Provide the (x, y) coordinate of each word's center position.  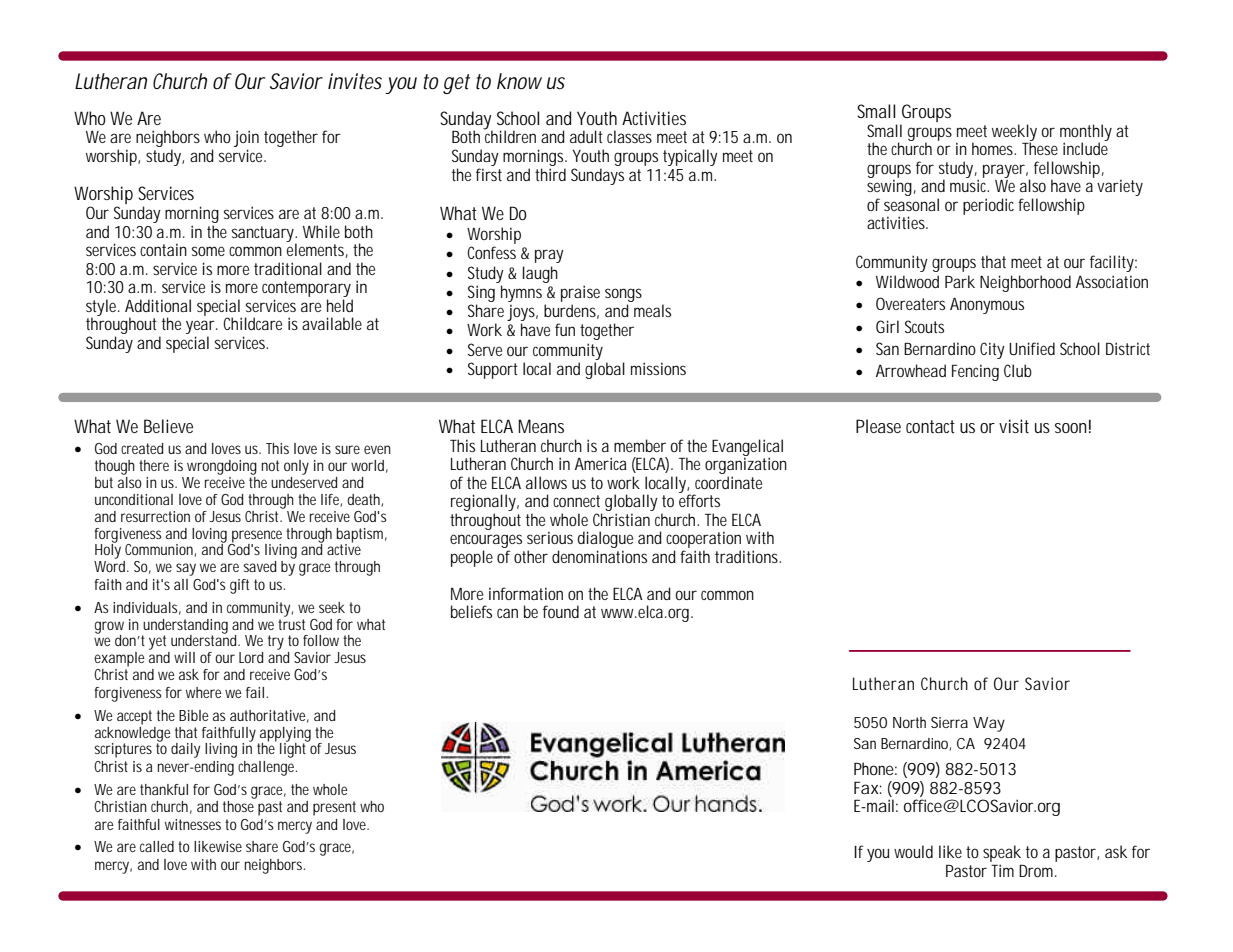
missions (658, 368)
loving (209, 536)
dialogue (605, 541)
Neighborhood (1025, 283)
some (208, 251)
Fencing (975, 372)
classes (629, 136)
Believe (168, 426)
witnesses (193, 824)
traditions (746, 556)
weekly (1014, 133)
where (204, 692)
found (561, 611)
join (246, 140)
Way (989, 724)
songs (623, 295)
